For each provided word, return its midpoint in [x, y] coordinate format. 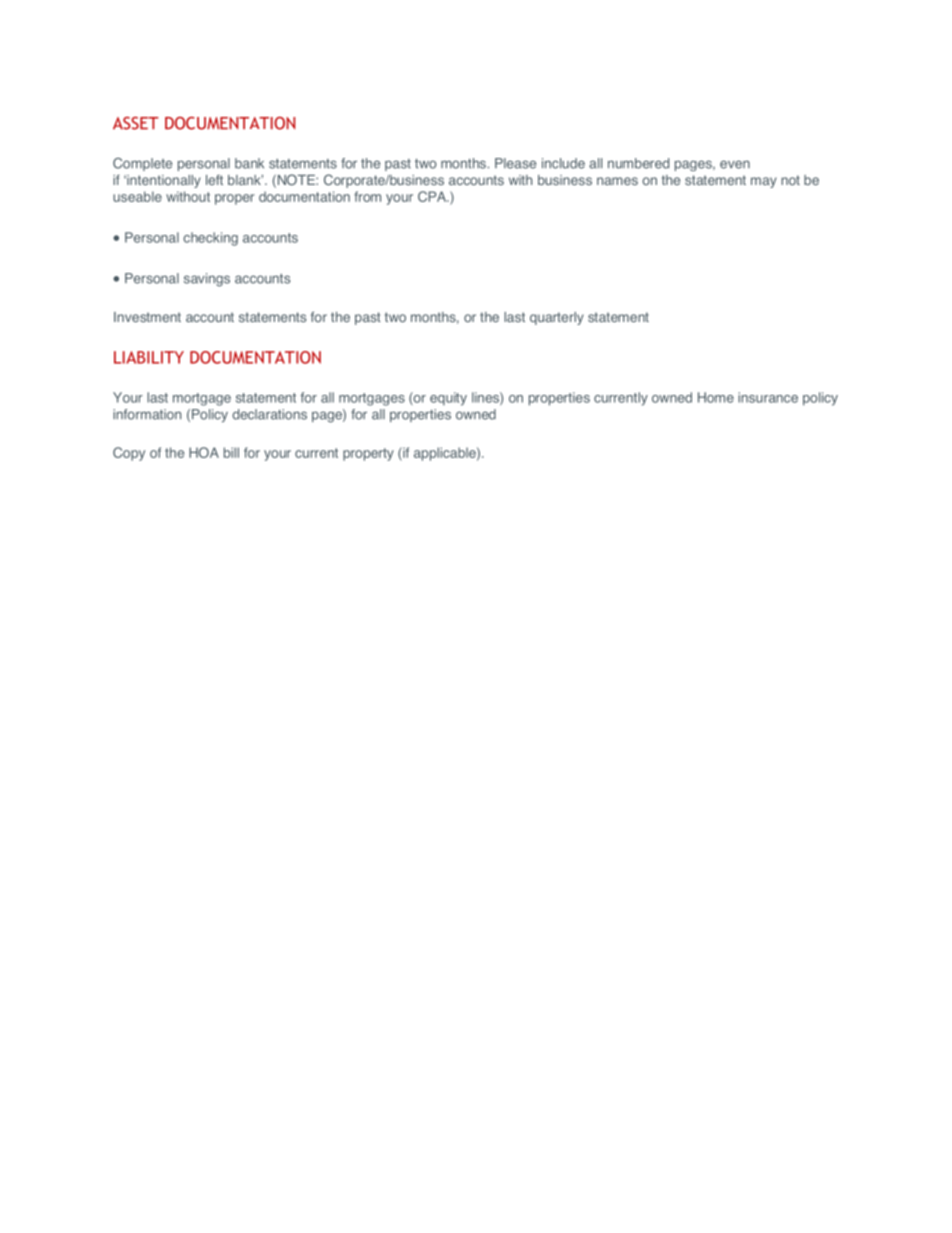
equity [448, 399]
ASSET [136, 123]
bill [231, 452]
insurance [768, 397]
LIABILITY [149, 357]
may [764, 182]
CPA [433, 196]
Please [515, 163]
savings [207, 280]
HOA [204, 452]
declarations [269, 414]
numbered [638, 163]
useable [137, 196]
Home [716, 397]
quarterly [557, 318]
